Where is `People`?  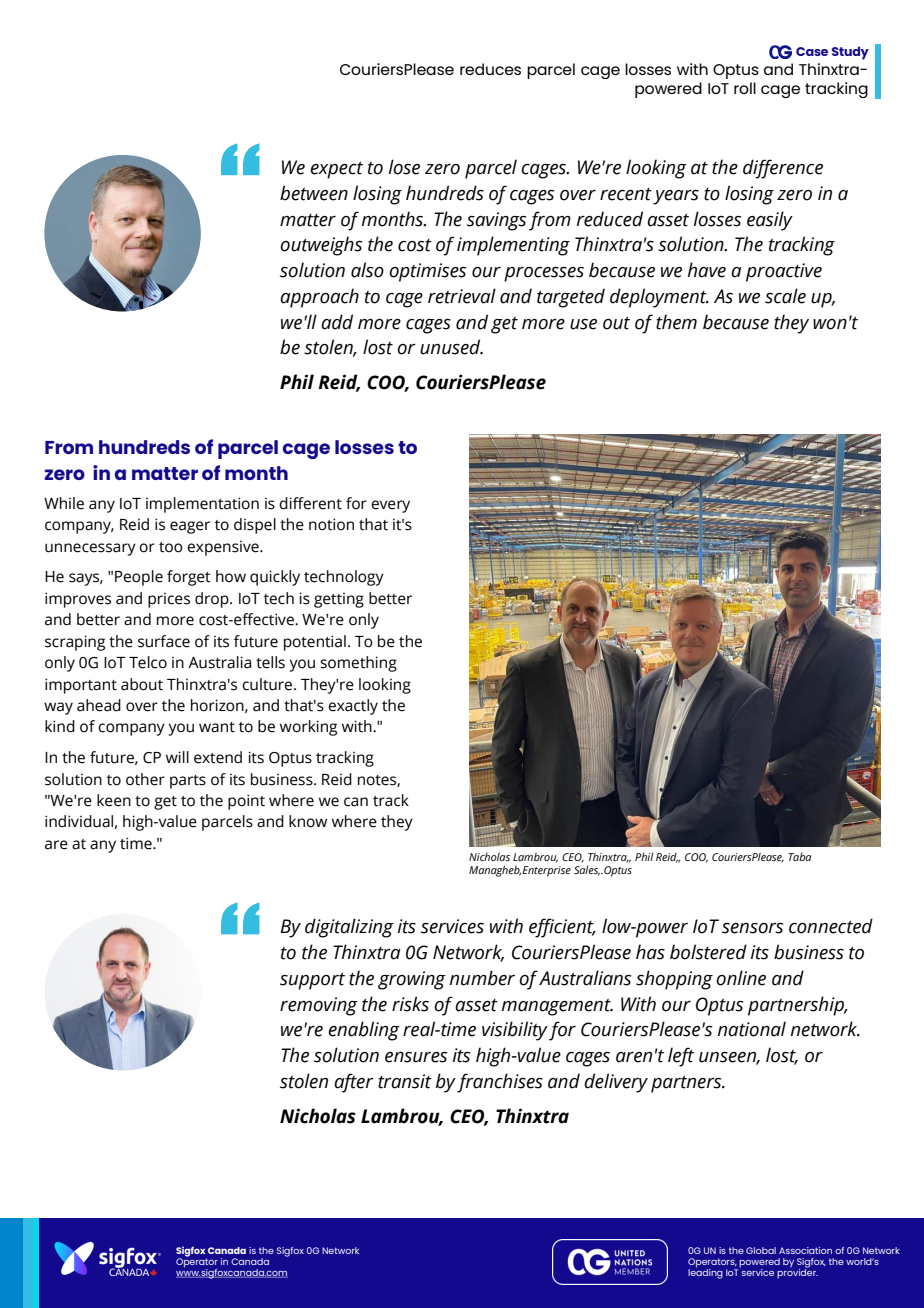 People is located at coordinates (139, 578).
